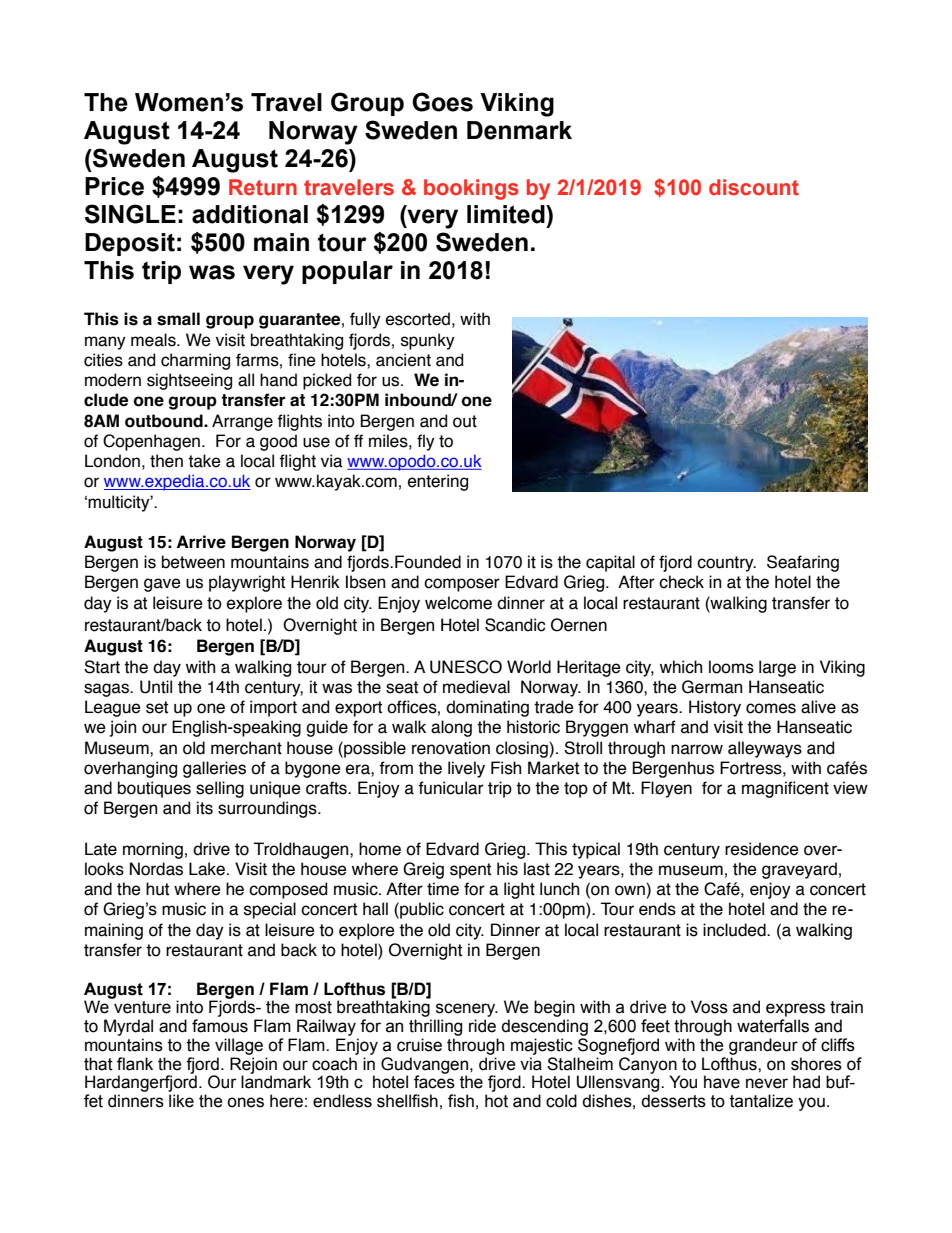 This screenshot has height=1233, width=952. What do you see at coordinates (470, 871) in the screenshot?
I see `spent` at bounding box center [470, 871].
